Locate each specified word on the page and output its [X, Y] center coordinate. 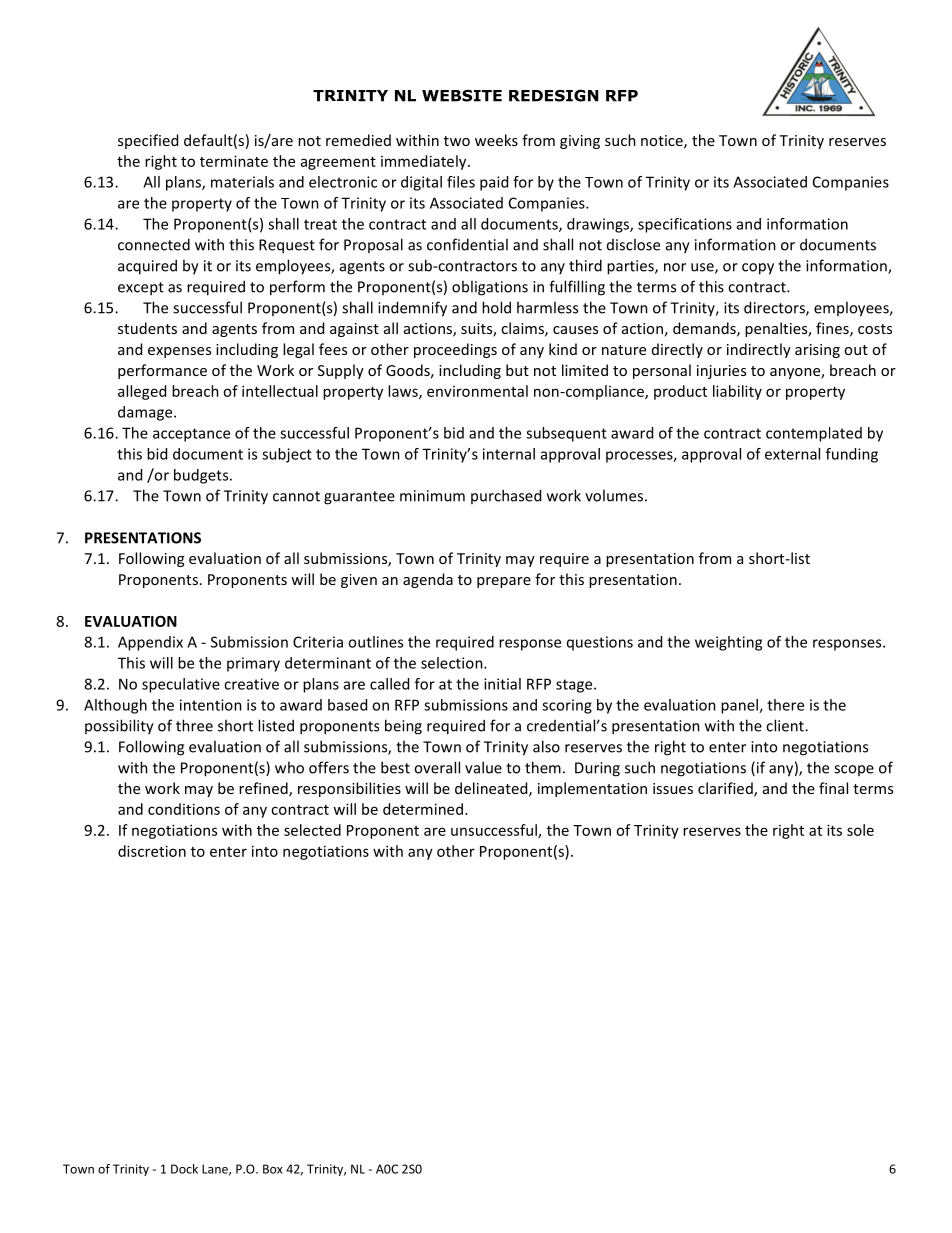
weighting [728, 643]
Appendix [150, 643]
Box [273, 1169]
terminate [234, 161]
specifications [685, 225]
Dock [184, 1169]
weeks [496, 140]
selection [453, 663]
